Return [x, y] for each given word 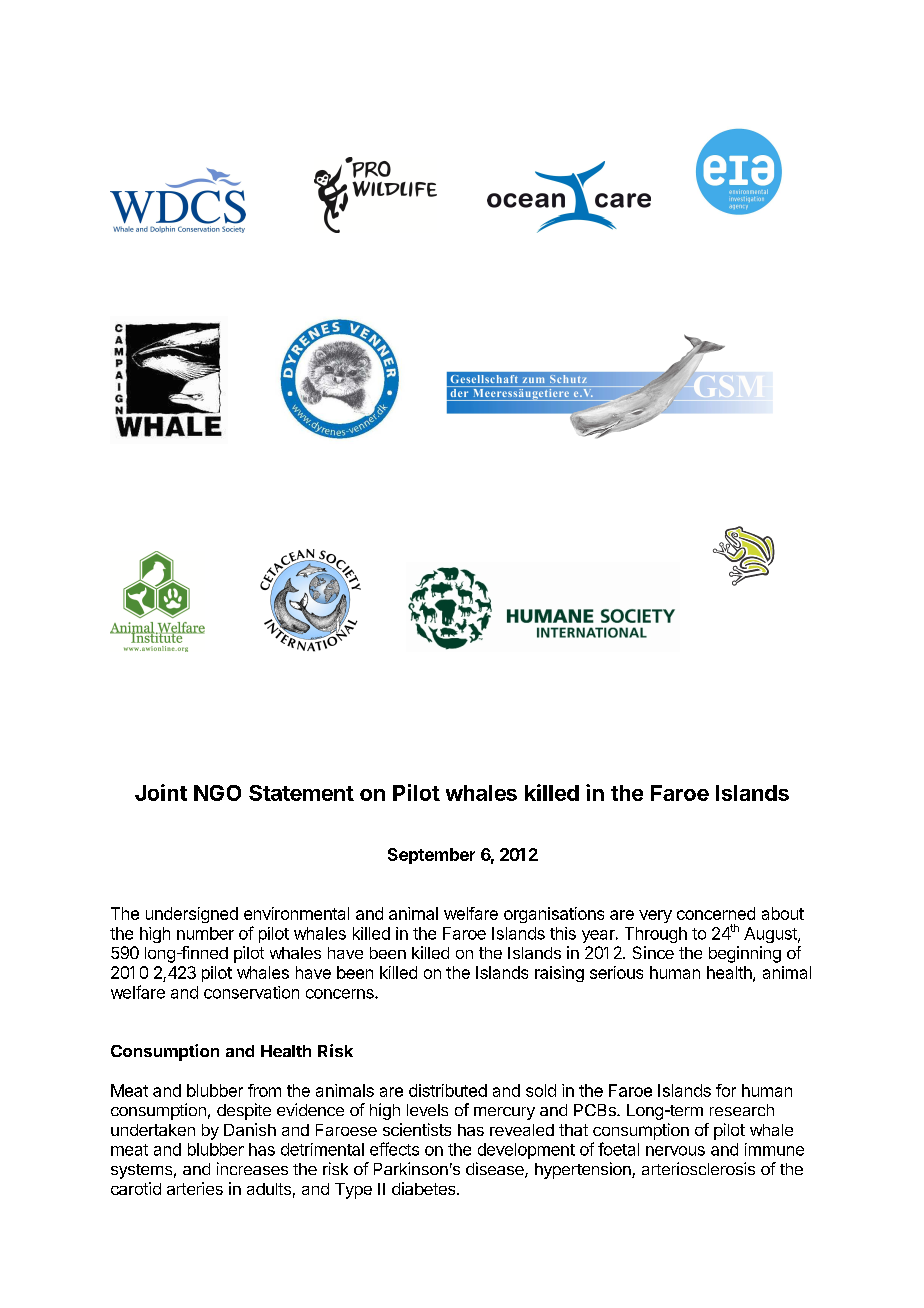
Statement [301, 793]
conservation [251, 992]
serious [616, 972]
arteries [195, 1188]
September [431, 856]
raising [559, 974]
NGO [217, 793]
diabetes [425, 1188]
